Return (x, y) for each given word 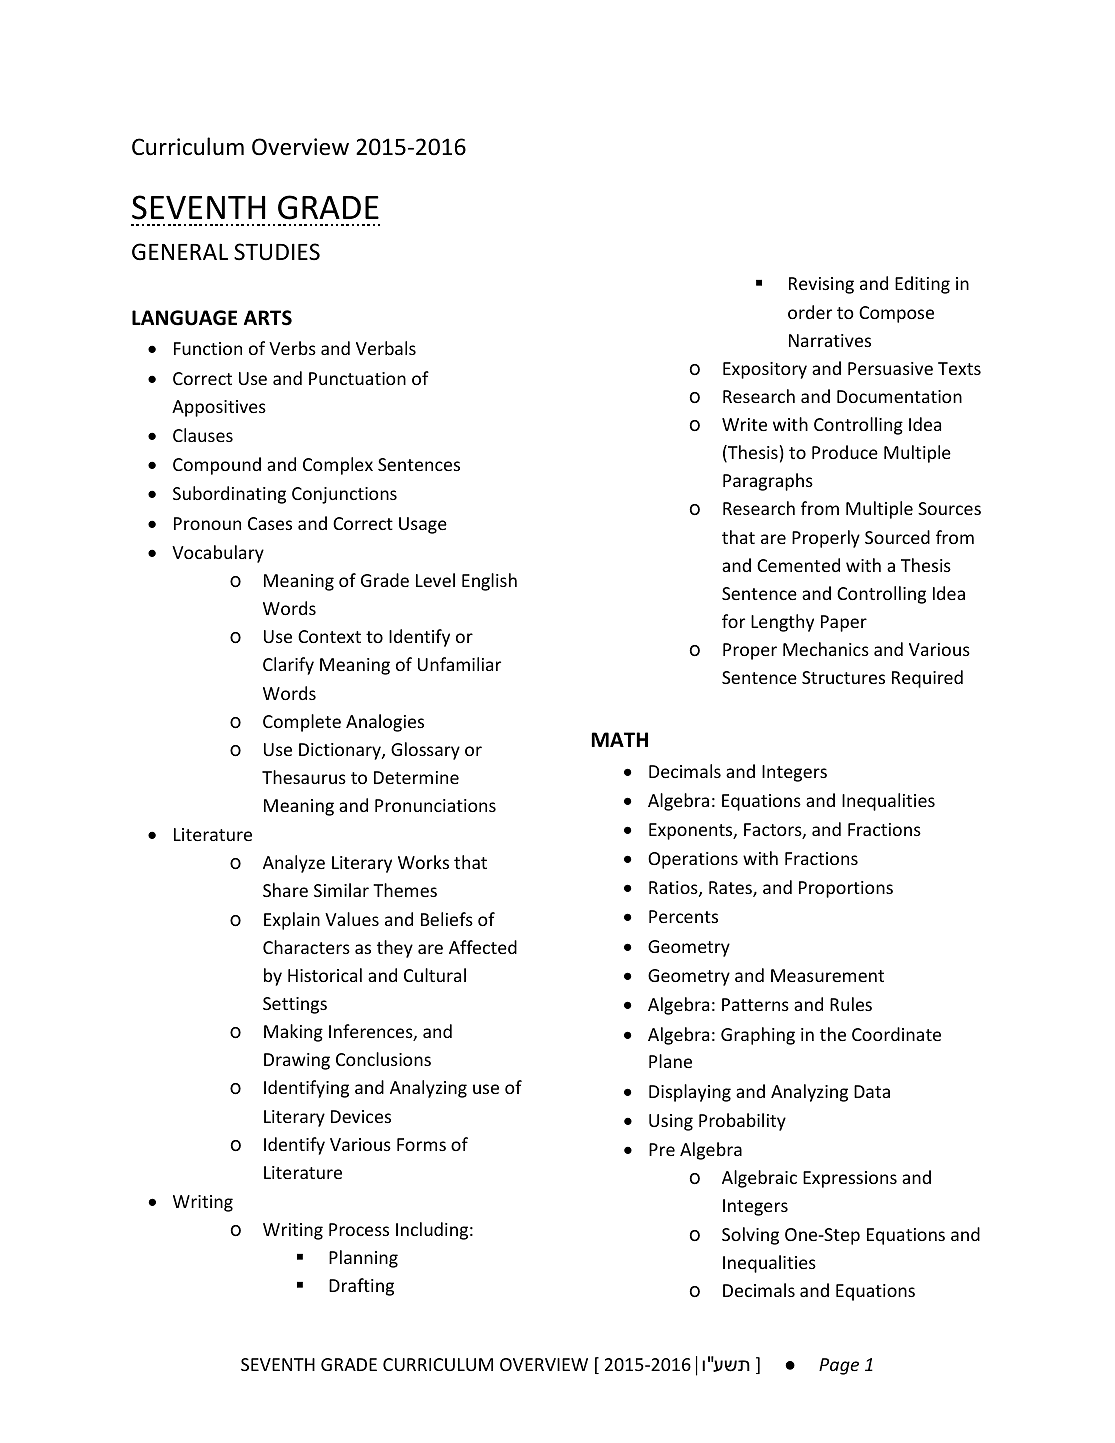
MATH (620, 739)
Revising (821, 285)
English (489, 582)
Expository (765, 370)
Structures (843, 677)
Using (671, 1122)
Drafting (361, 1287)
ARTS (268, 318)
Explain (292, 921)
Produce (845, 452)
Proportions (846, 889)
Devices (361, 1116)
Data (872, 1091)
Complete (302, 723)
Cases (270, 523)
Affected (483, 947)
